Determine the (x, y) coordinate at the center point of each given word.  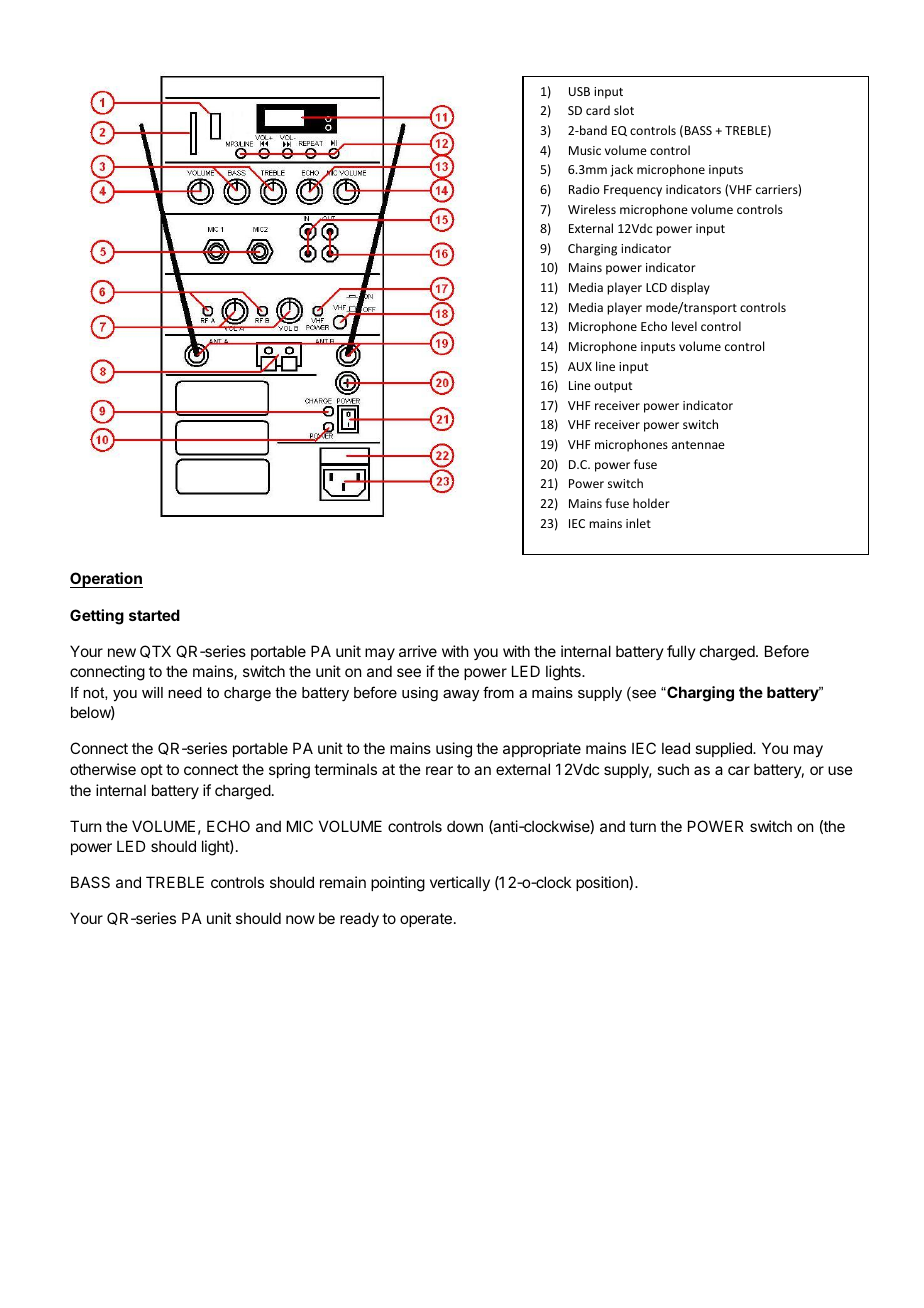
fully (681, 652)
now (300, 919)
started (154, 615)
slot (624, 110)
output (613, 387)
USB (579, 91)
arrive (418, 651)
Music (585, 150)
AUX (580, 366)
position (603, 883)
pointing (398, 884)
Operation (106, 580)
